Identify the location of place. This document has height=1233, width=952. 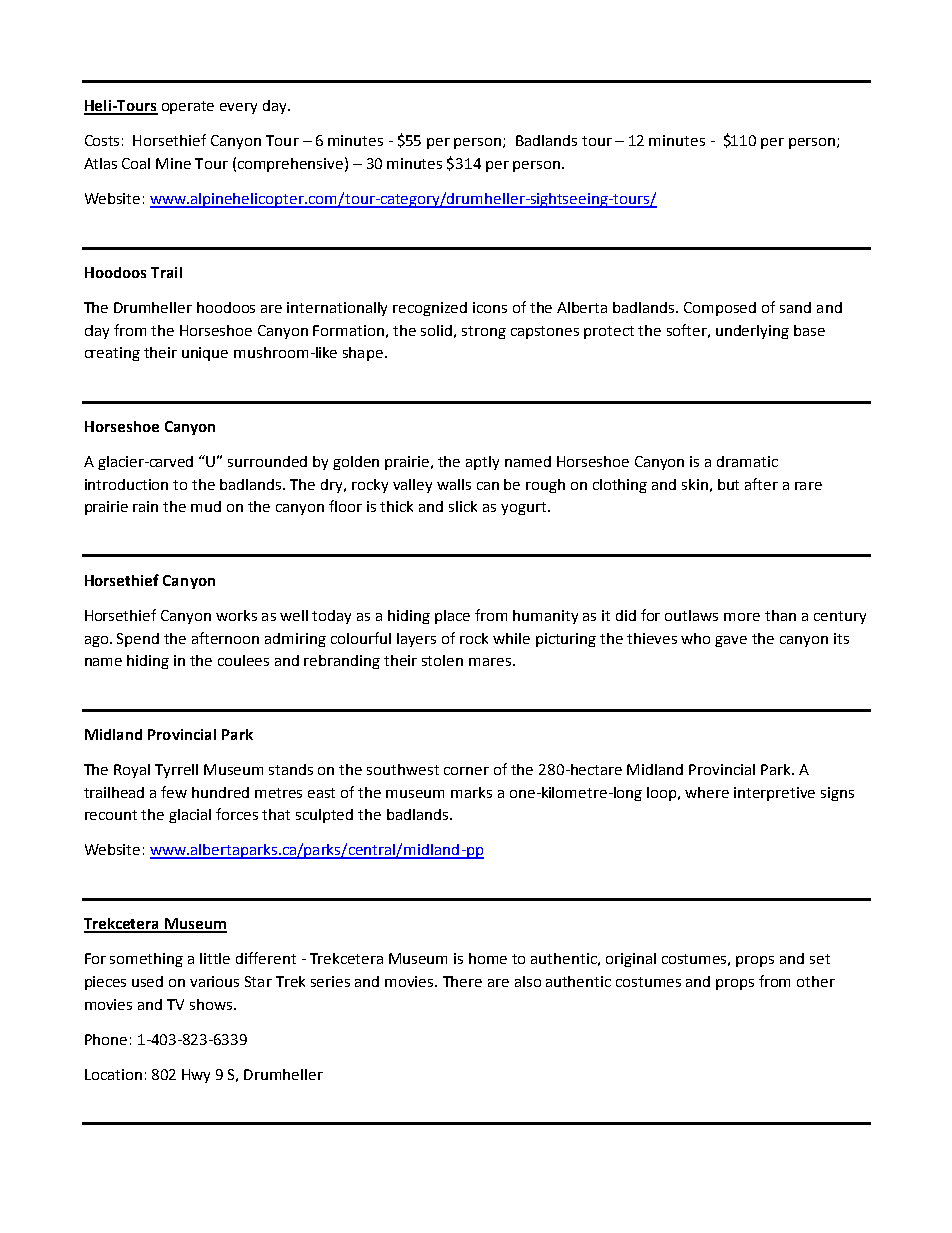
(452, 617).
